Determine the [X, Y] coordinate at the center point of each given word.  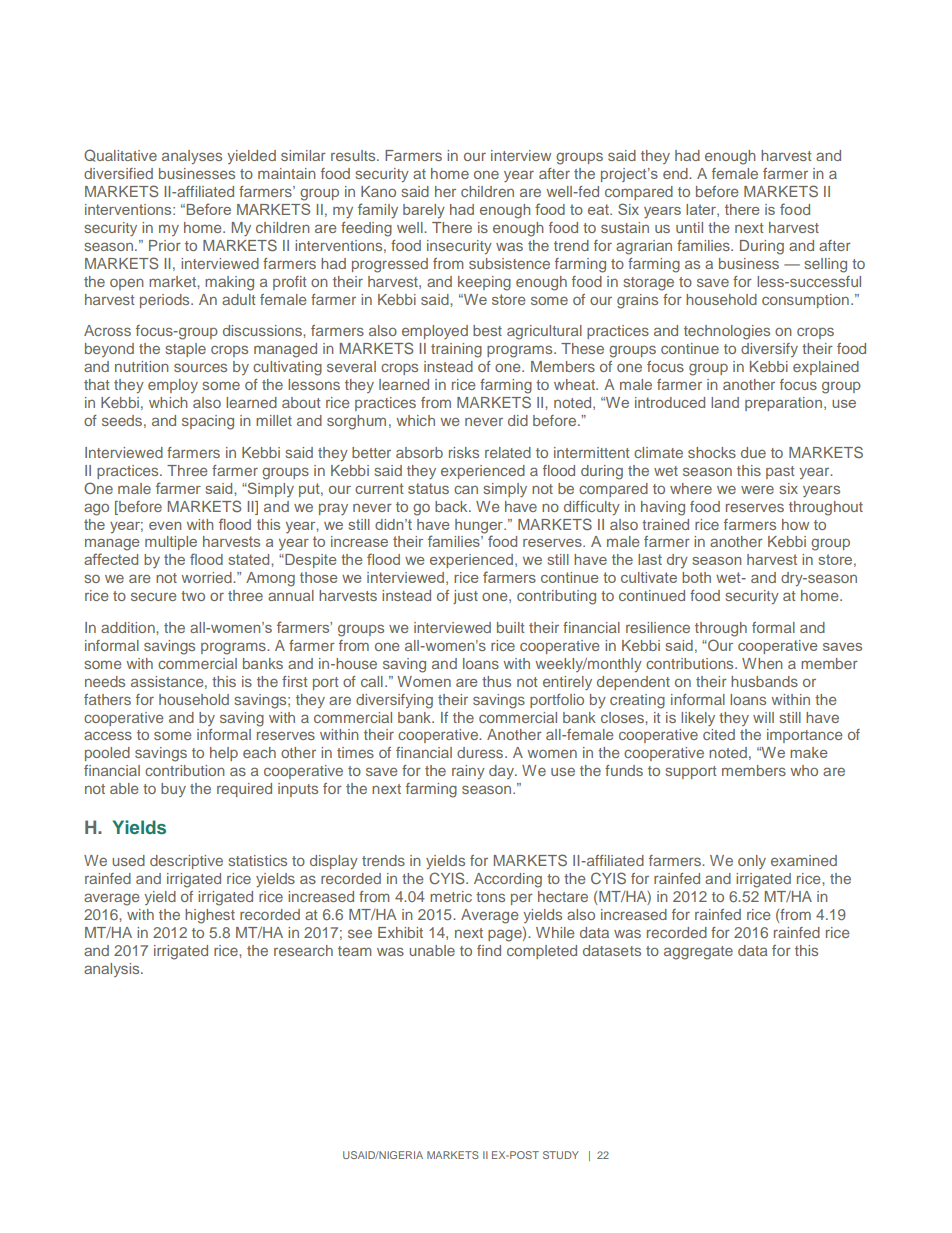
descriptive [186, 862]
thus [496, 681]
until [689, 227]
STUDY [561, 1155]
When [762, 663]
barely [424, 211]
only [752, 862]
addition [129, 627]
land [725, 402]
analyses [192, 157]
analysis [113, 970]
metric [451, 896]
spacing [208, 422]
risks [464, 452]
